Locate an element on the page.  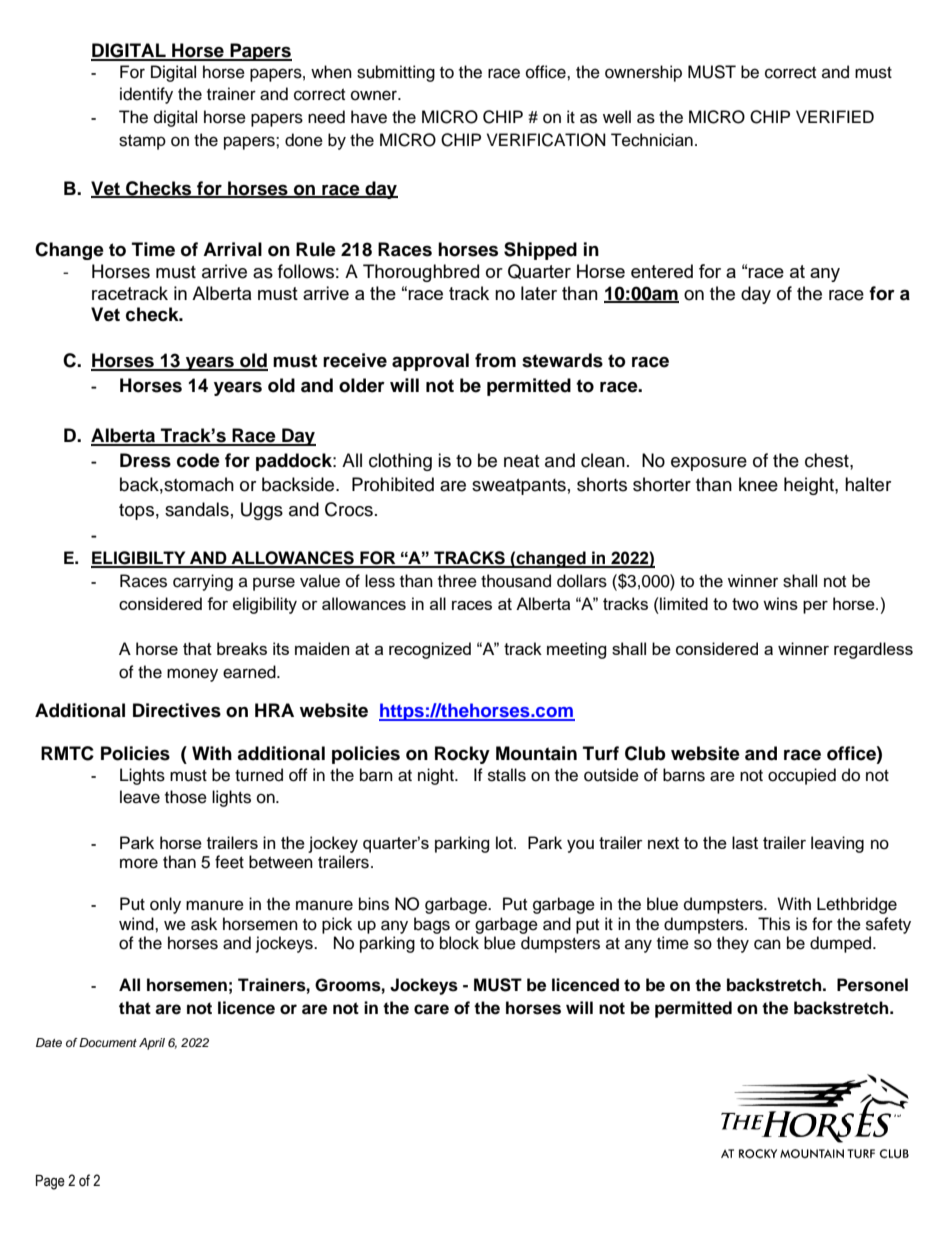
Arrival is located at coordinates (232, 249).
